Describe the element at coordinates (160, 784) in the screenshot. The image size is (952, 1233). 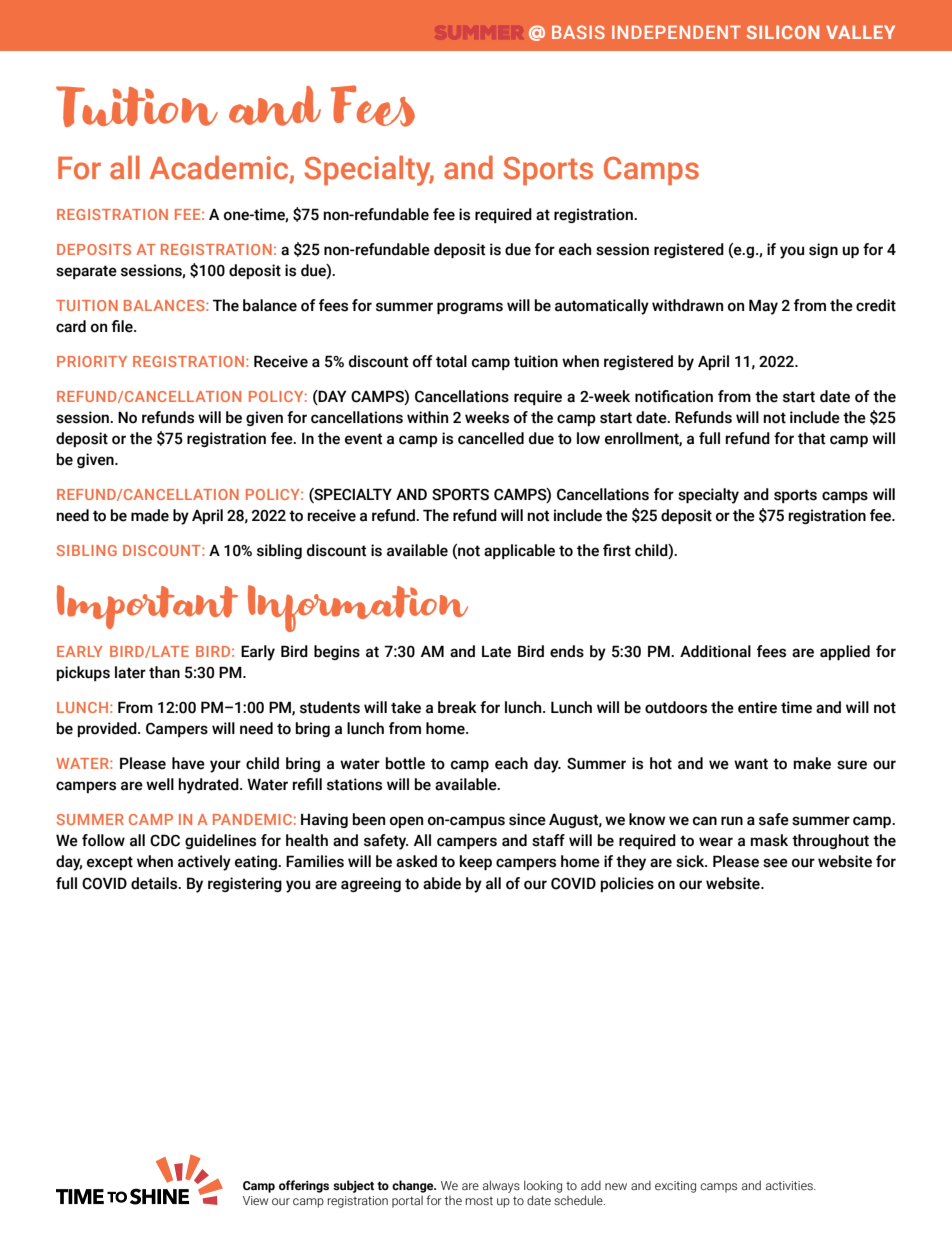
I see `well` at that location.
